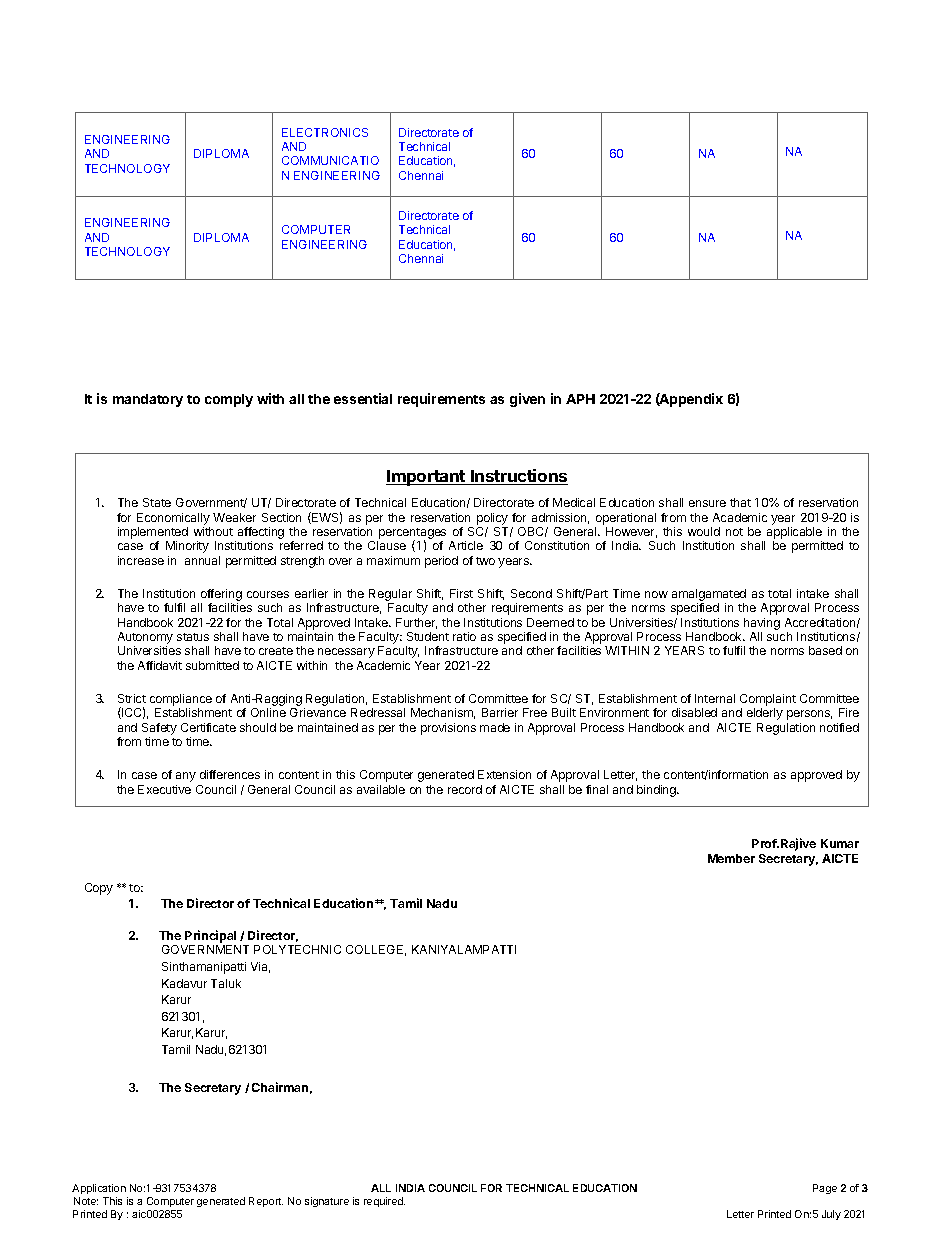  What do you see at coordinates (740, 502) in the screenshot?
I see `that` at bounding box center [740, 502].
